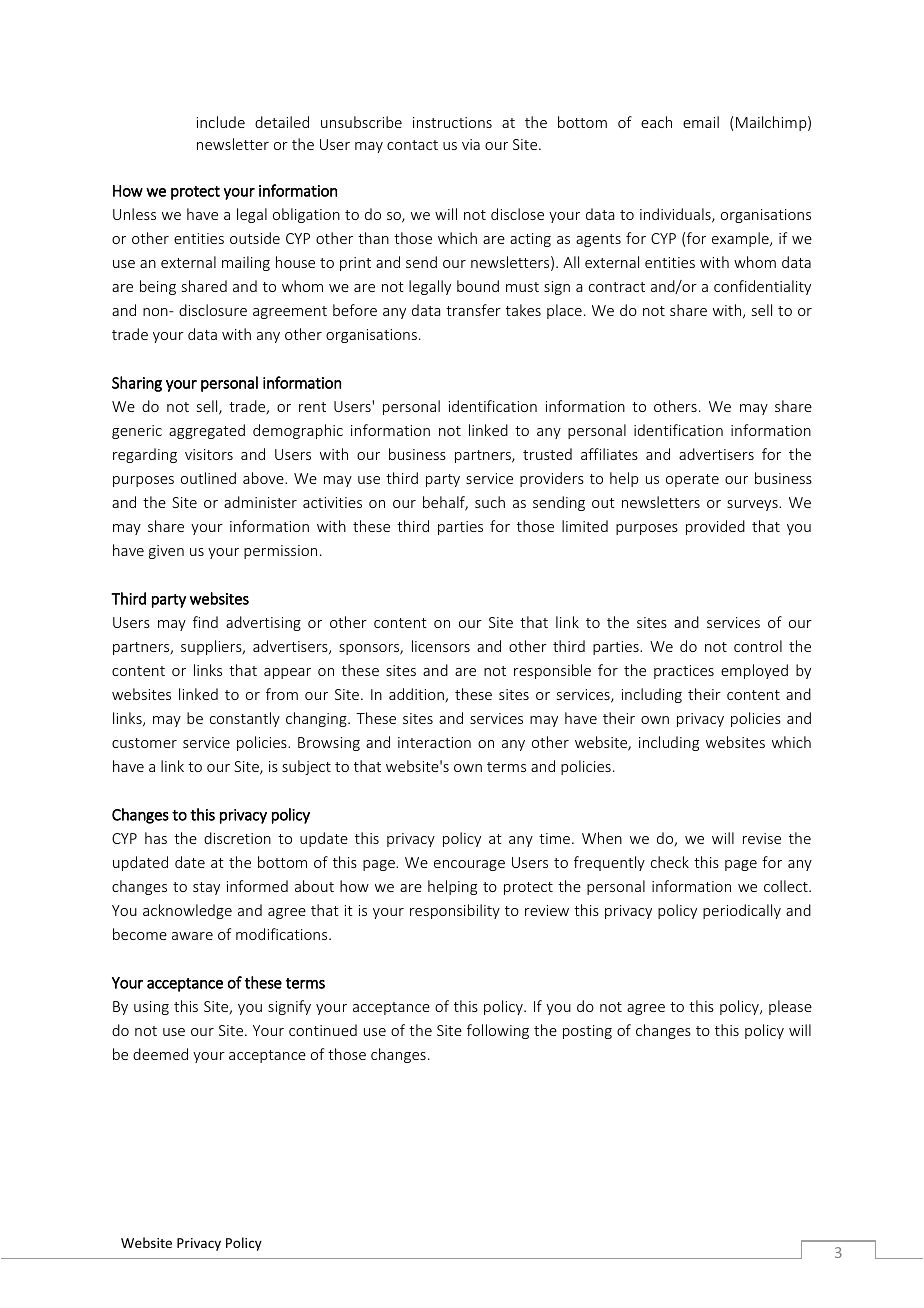  Describe the element at coordinates (160, 1054) in the image. I see `deemed` at that location.
